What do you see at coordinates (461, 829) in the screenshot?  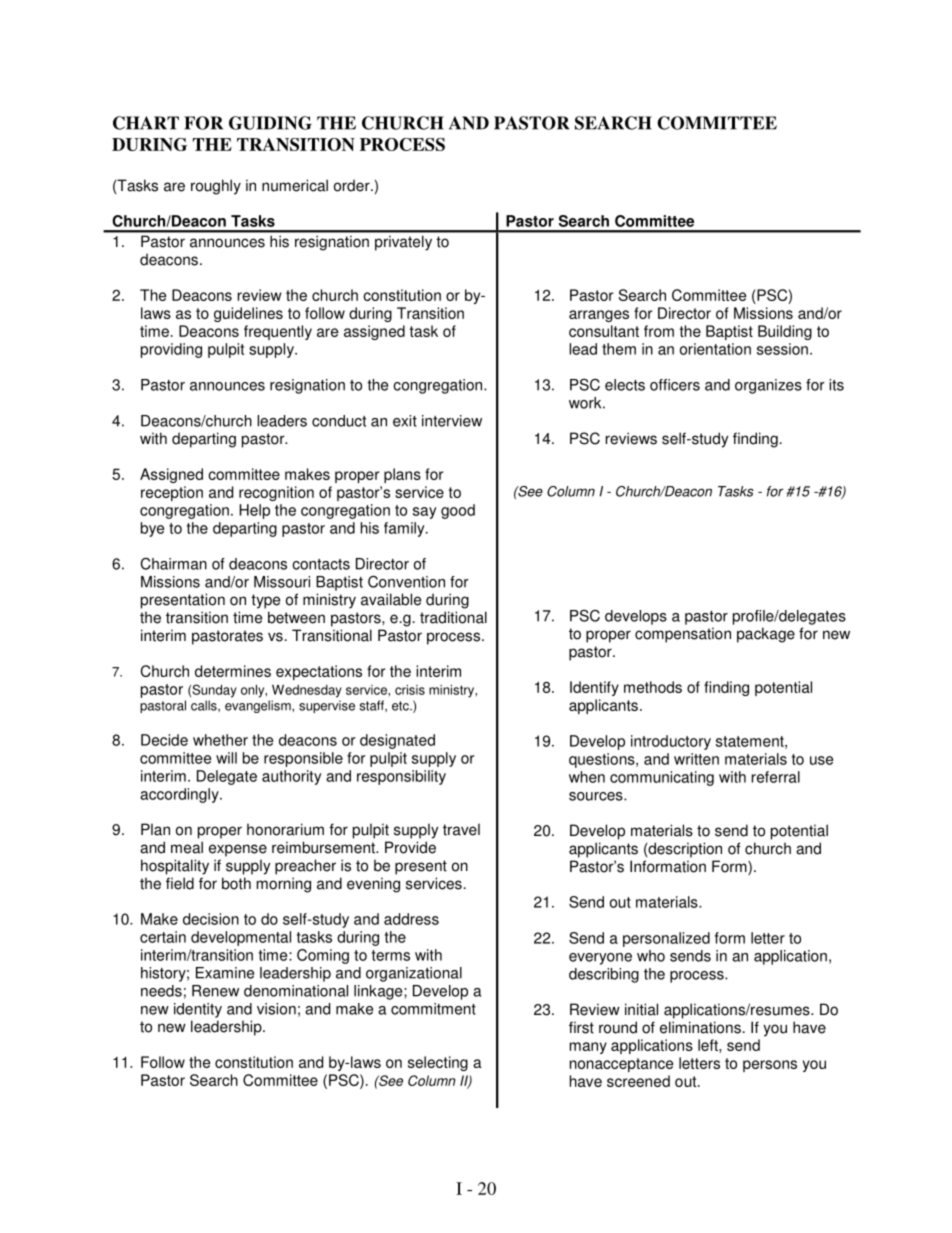 I see `travel` at bounding box center [461, 829].
